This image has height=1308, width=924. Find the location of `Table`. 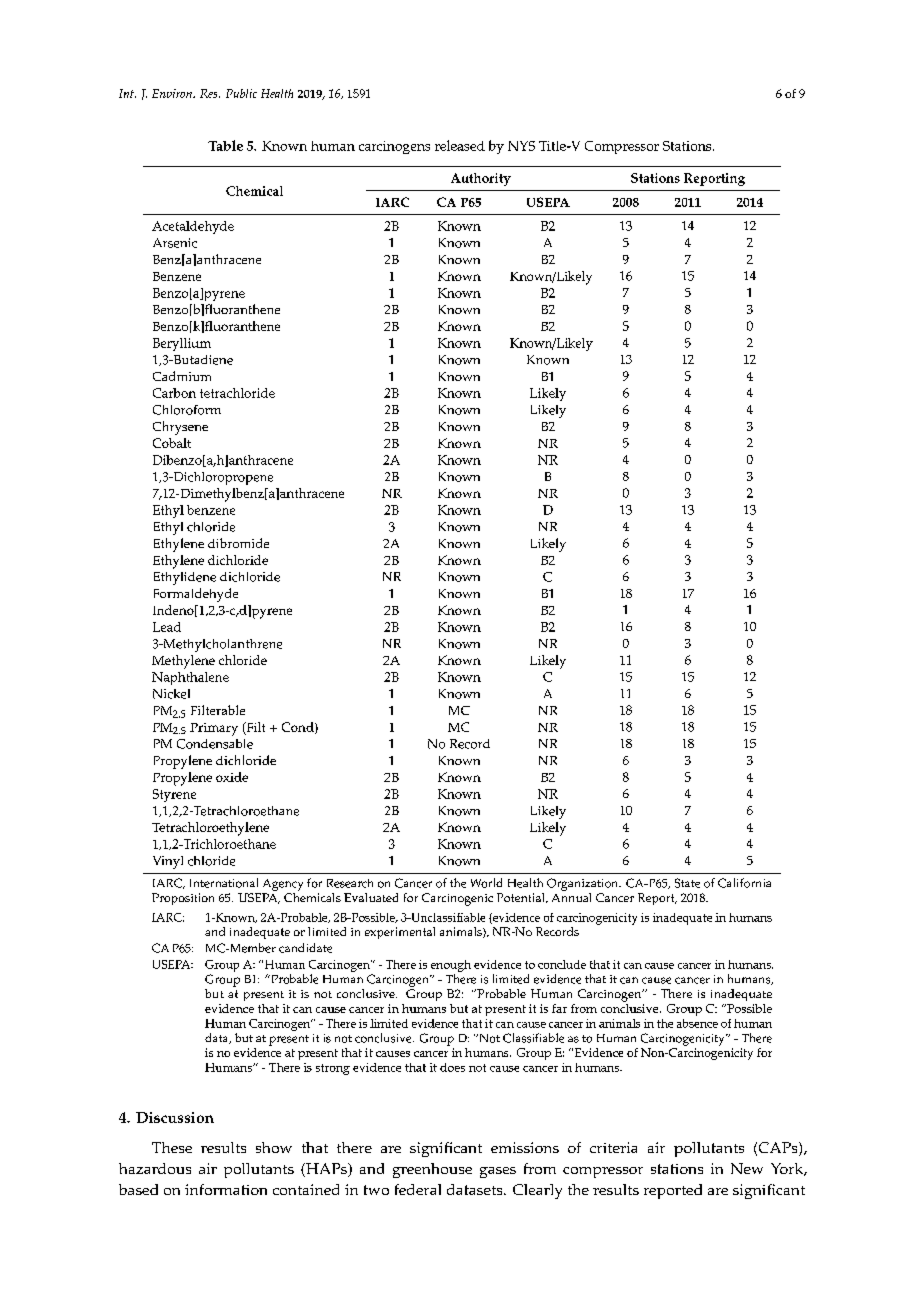

Table is located at coordinates (225, 145).
